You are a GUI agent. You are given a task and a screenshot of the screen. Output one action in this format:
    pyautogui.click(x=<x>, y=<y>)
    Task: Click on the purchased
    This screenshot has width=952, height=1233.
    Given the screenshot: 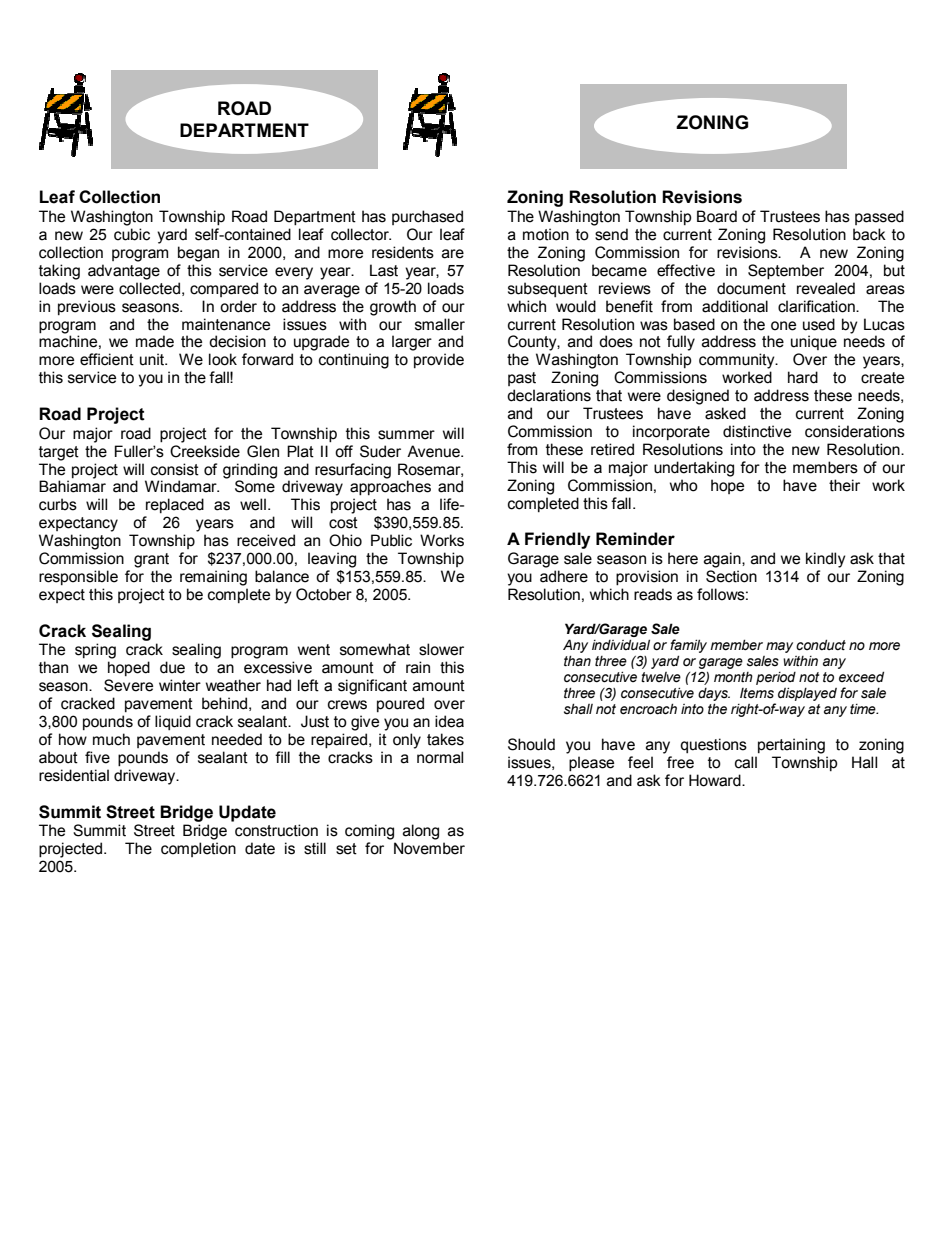 What is the action you would take?
    pyautogui.click(x=427, y=217)
